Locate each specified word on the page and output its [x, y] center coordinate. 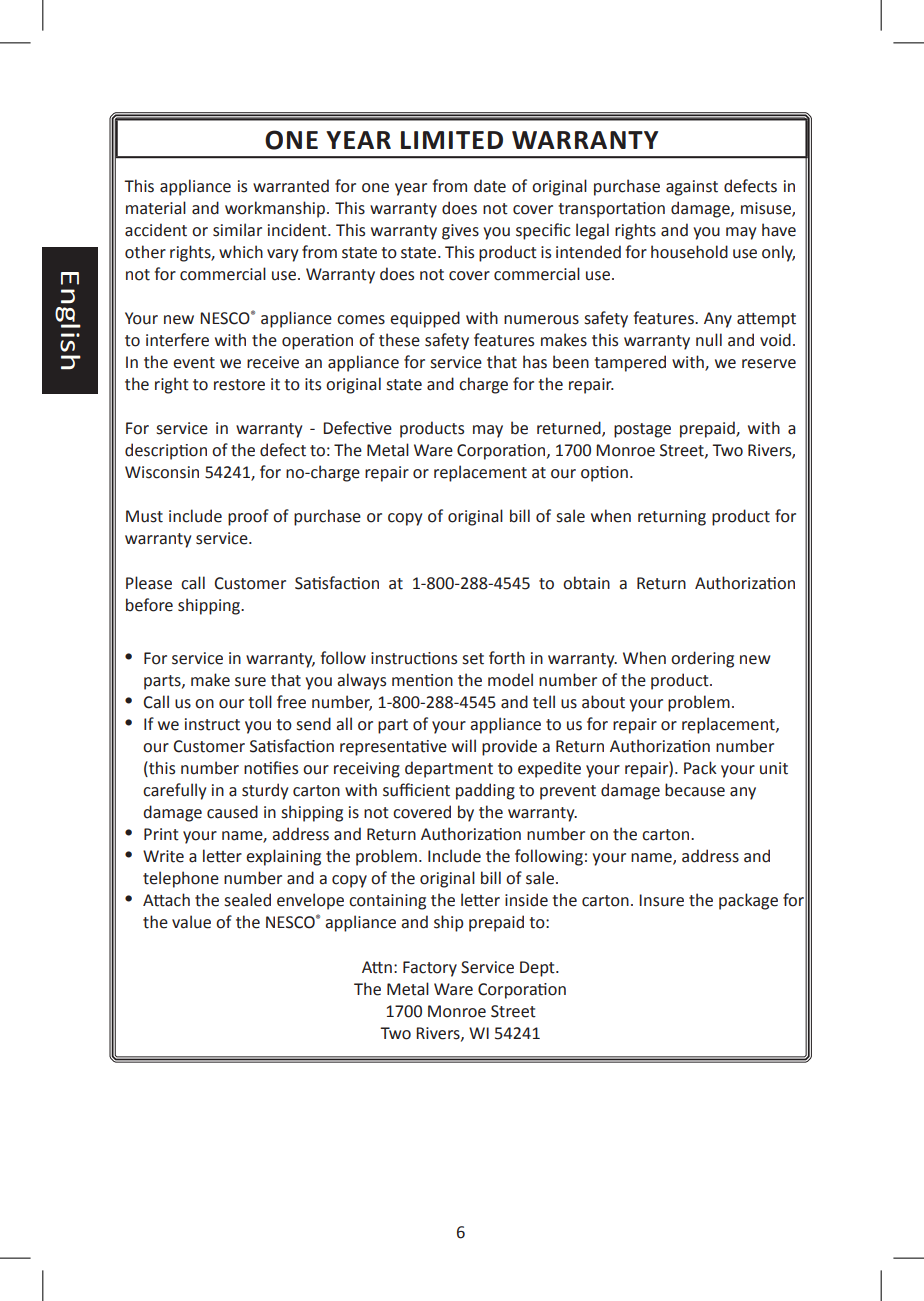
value [191, 922]
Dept [538, 969]
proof [248, 517]
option [604, 474]
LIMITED [452, 140]
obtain [586, 583]
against [692, 188]
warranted [291, 186]
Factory [430, 969]
